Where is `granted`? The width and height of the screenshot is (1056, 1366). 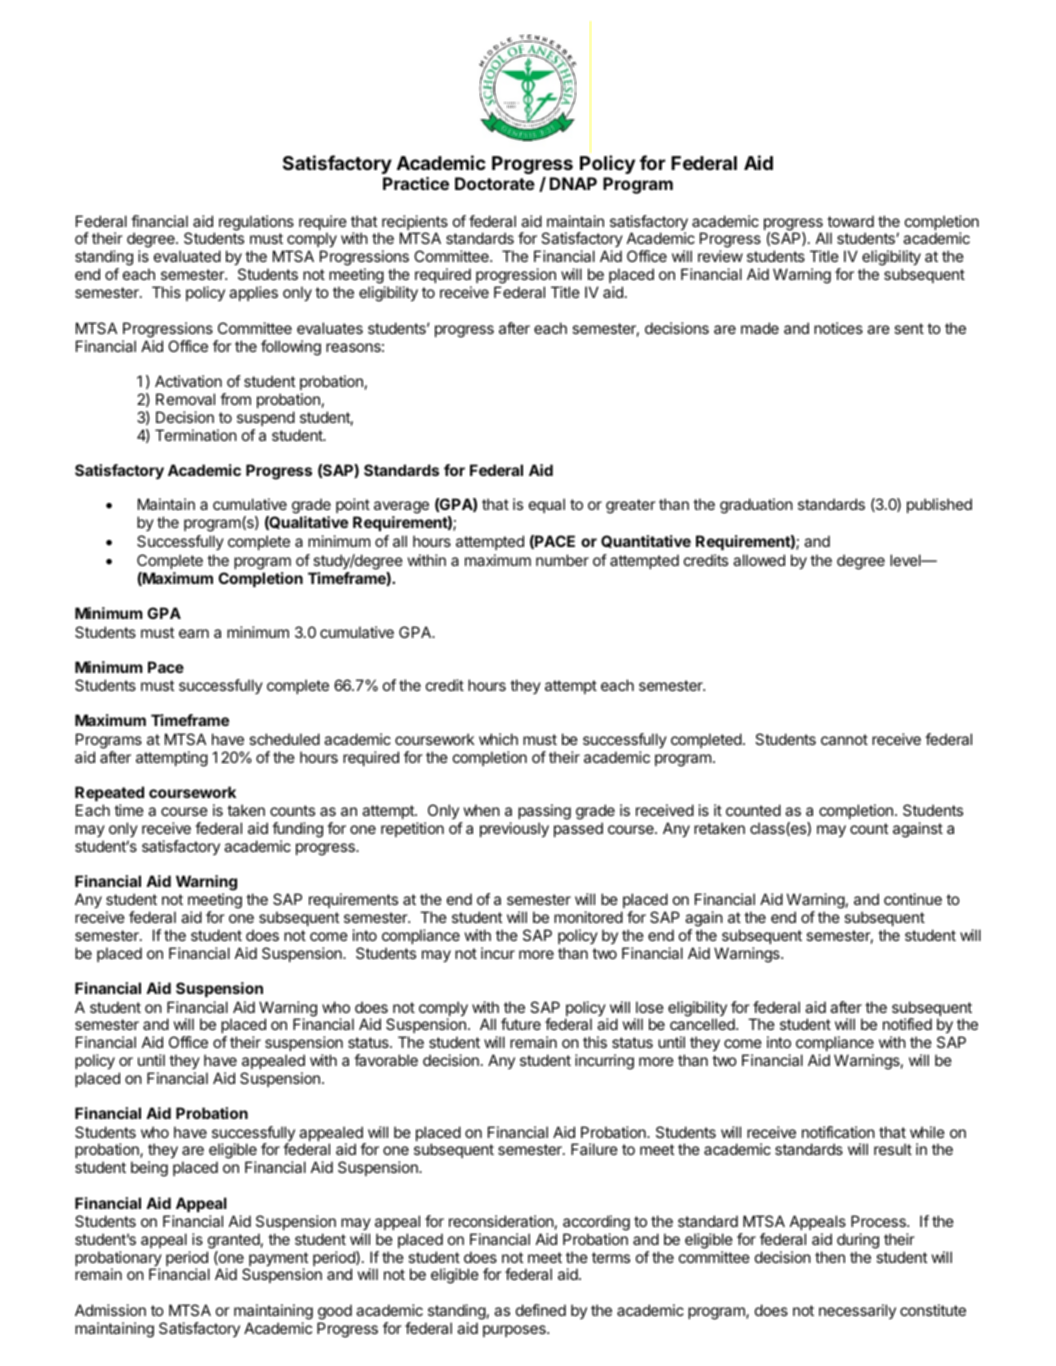 granted is located at coordinates (234, 1241).
